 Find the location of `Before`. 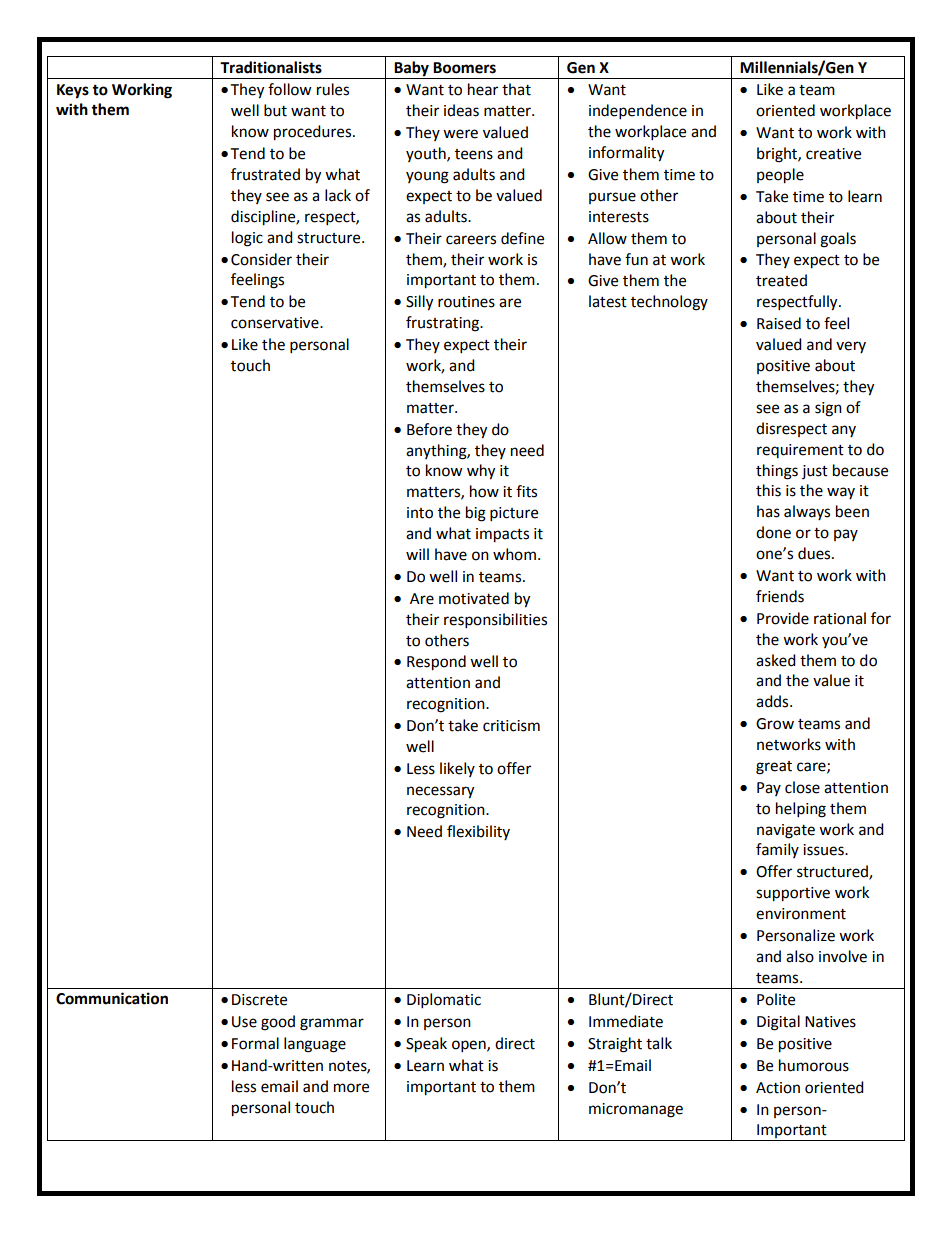

Before is located at coordinates (429, 429).
